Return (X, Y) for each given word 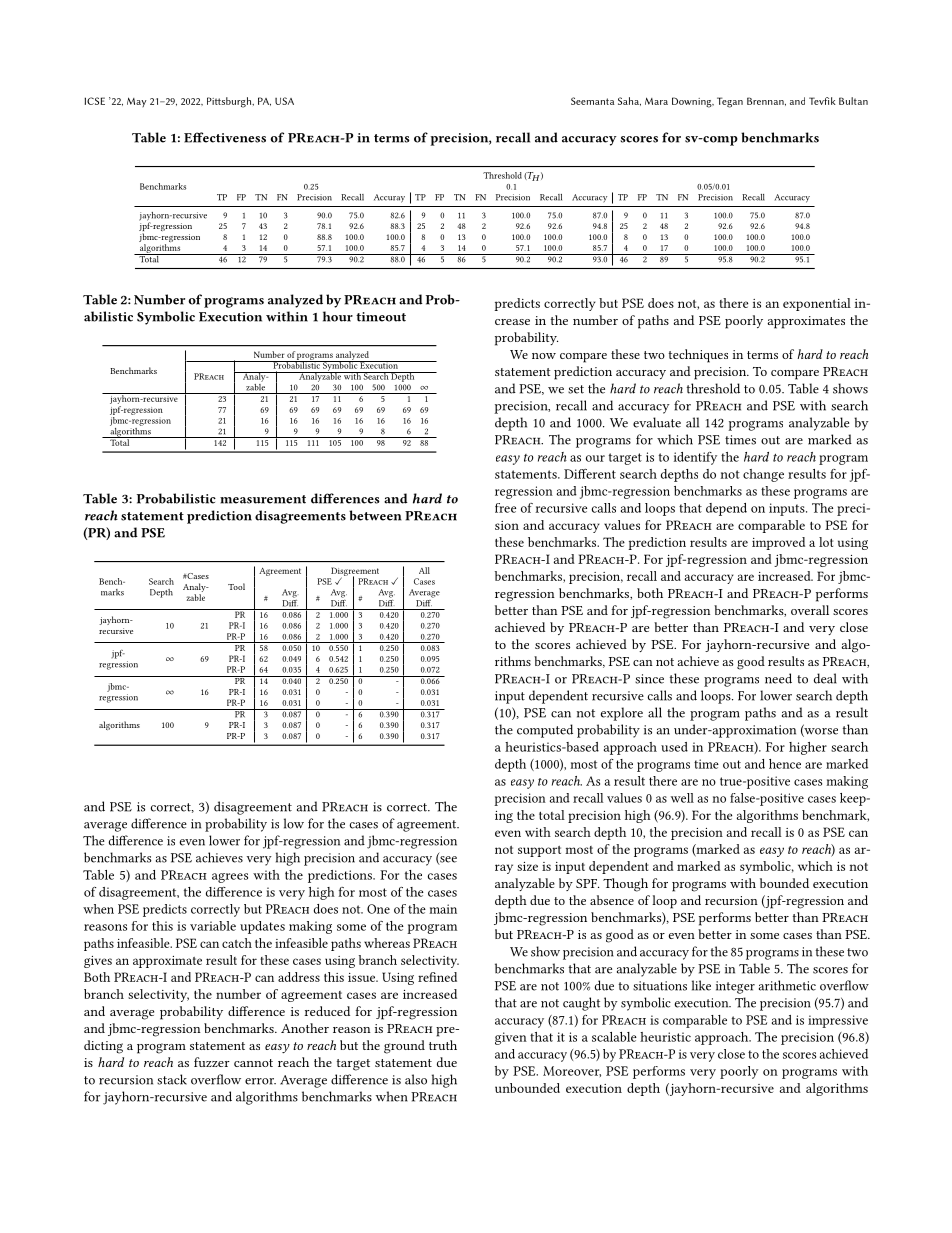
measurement (263, 499)
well (682, 798)
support (539, 851)
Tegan (730, 102)
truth (443, 1045)
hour (338, 316)
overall (810, 610)
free (505, 508)
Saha (629, 101)
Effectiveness (225, 137)
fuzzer (212, 1062)
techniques (698, 356)
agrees (230, 878)
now (544, 356)
